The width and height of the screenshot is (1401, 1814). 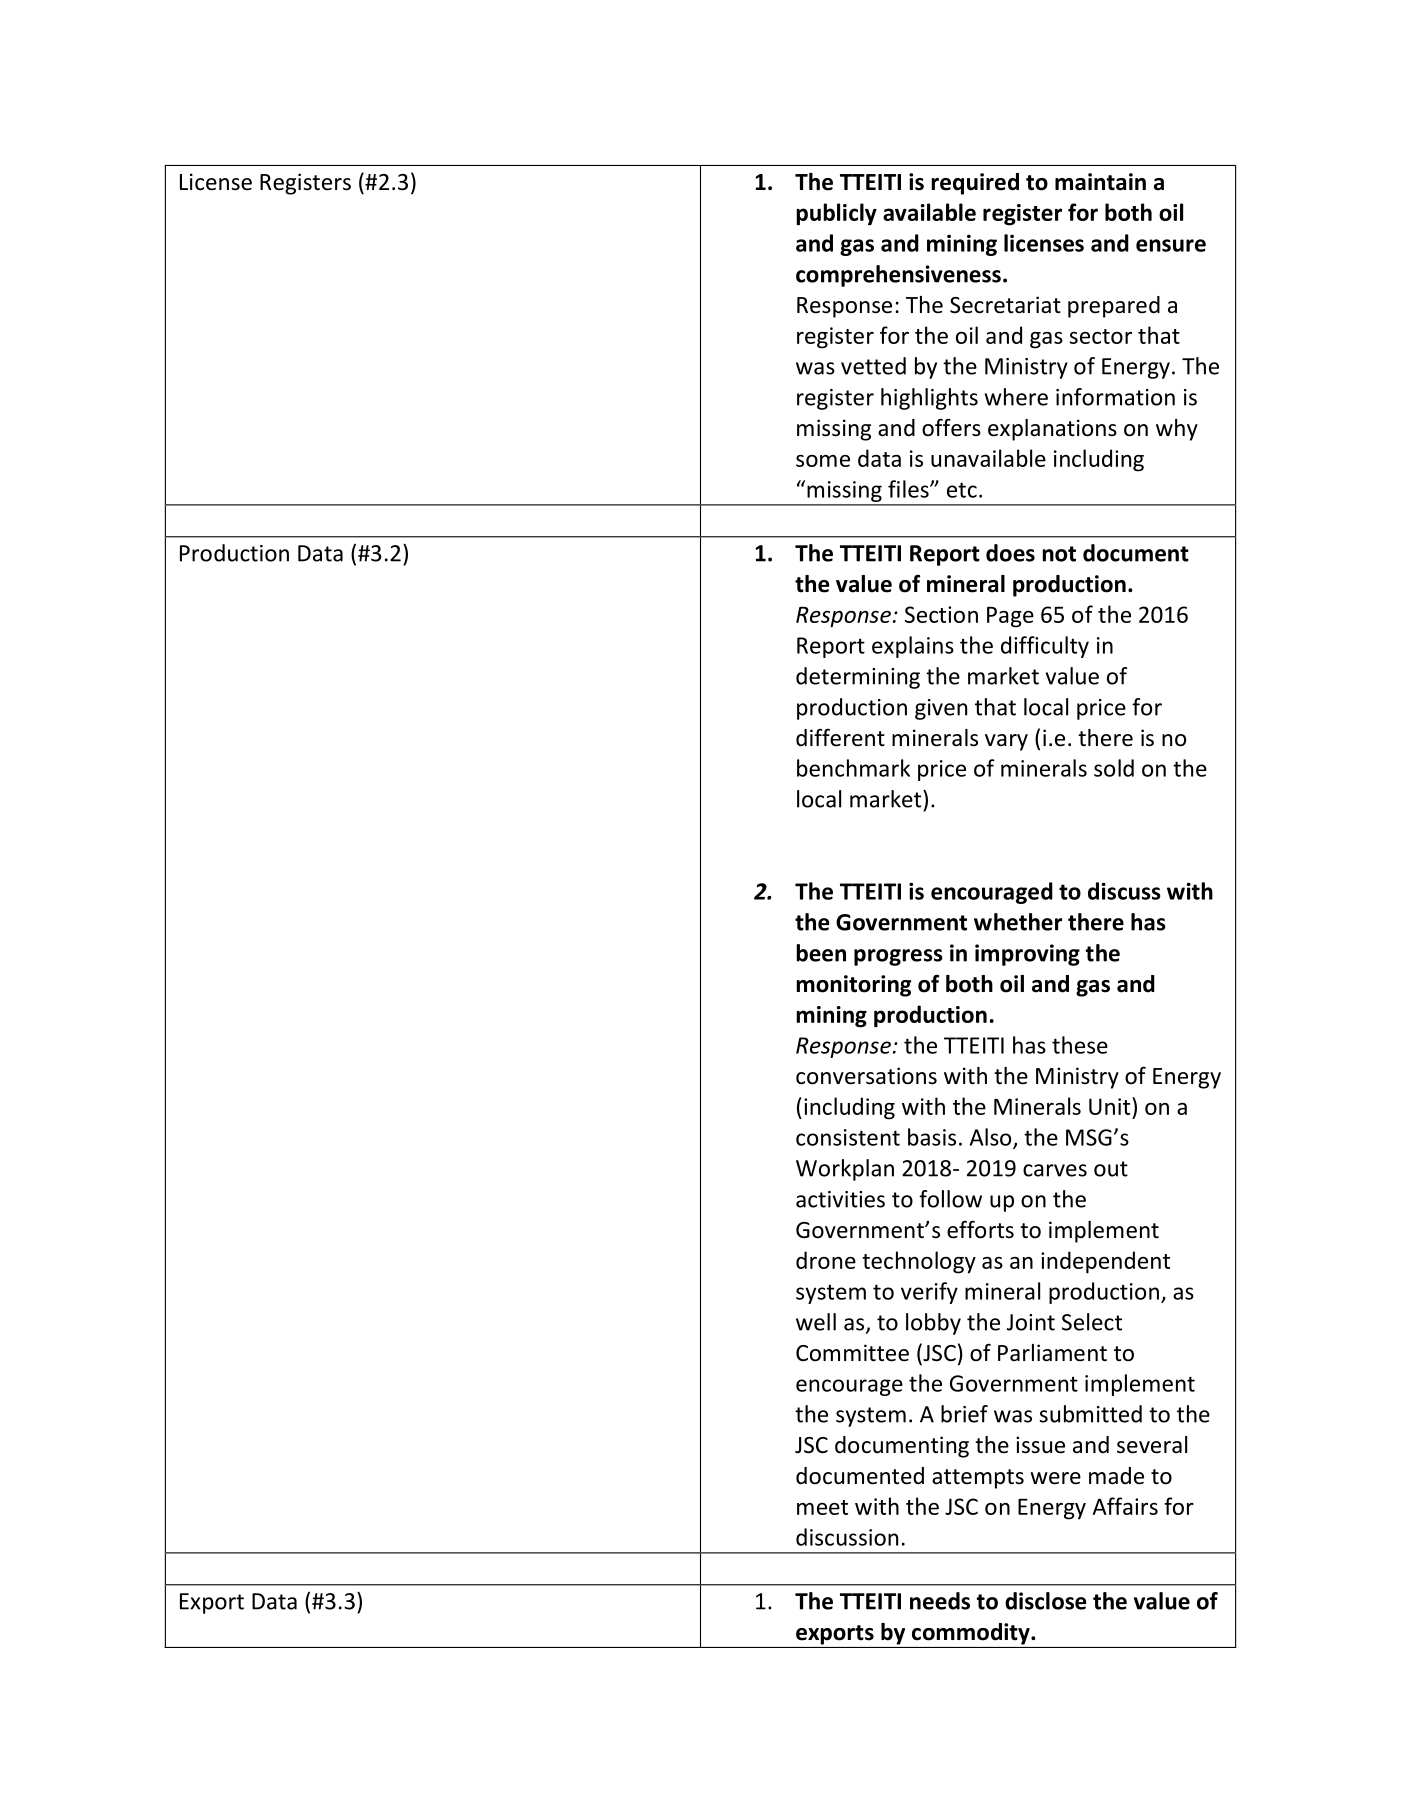 I want to click on sold, so click(x=1114, y=768).
